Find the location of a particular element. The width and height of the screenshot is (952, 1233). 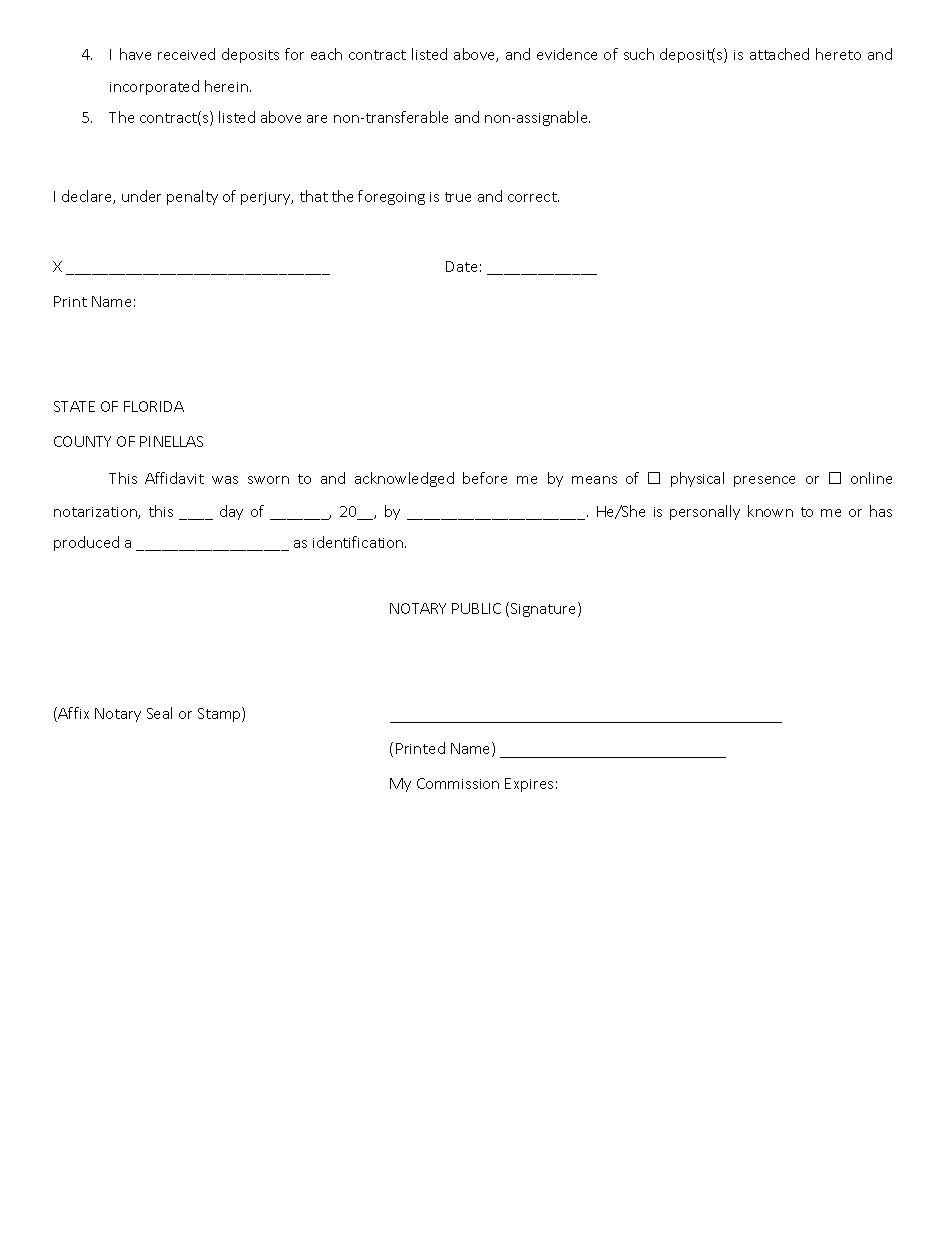

Seal is located at coordinates (159, 713).
